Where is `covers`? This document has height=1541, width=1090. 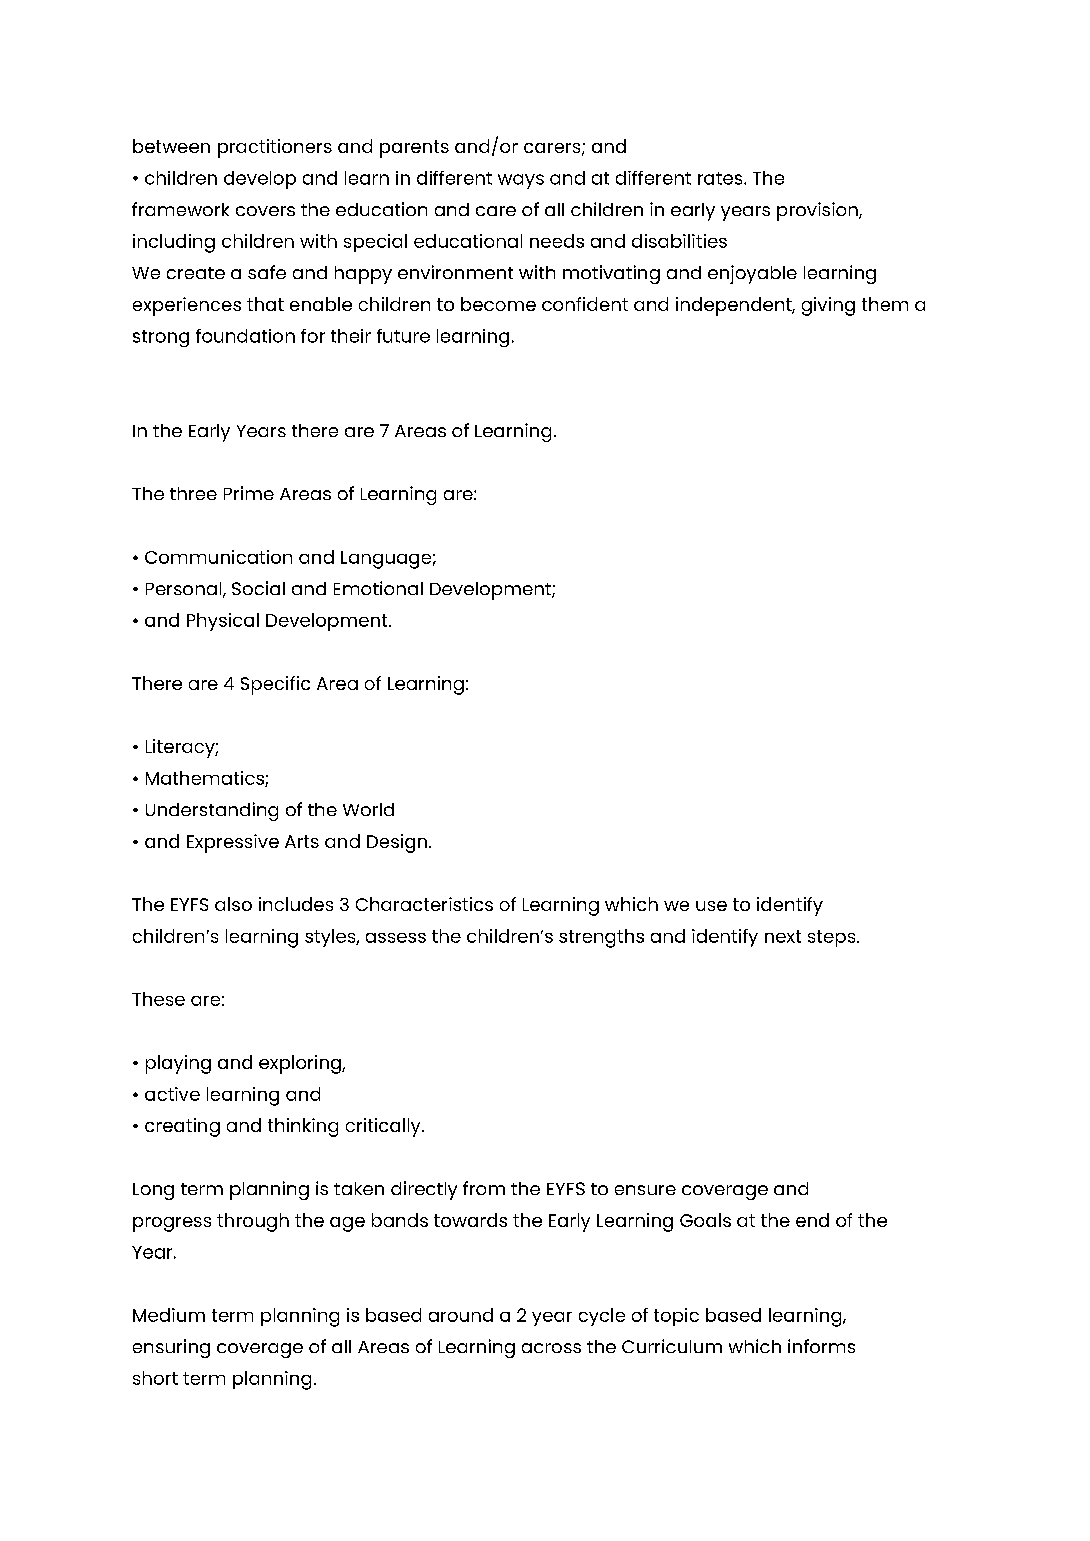
covers is located at coordinates (265, 211).
